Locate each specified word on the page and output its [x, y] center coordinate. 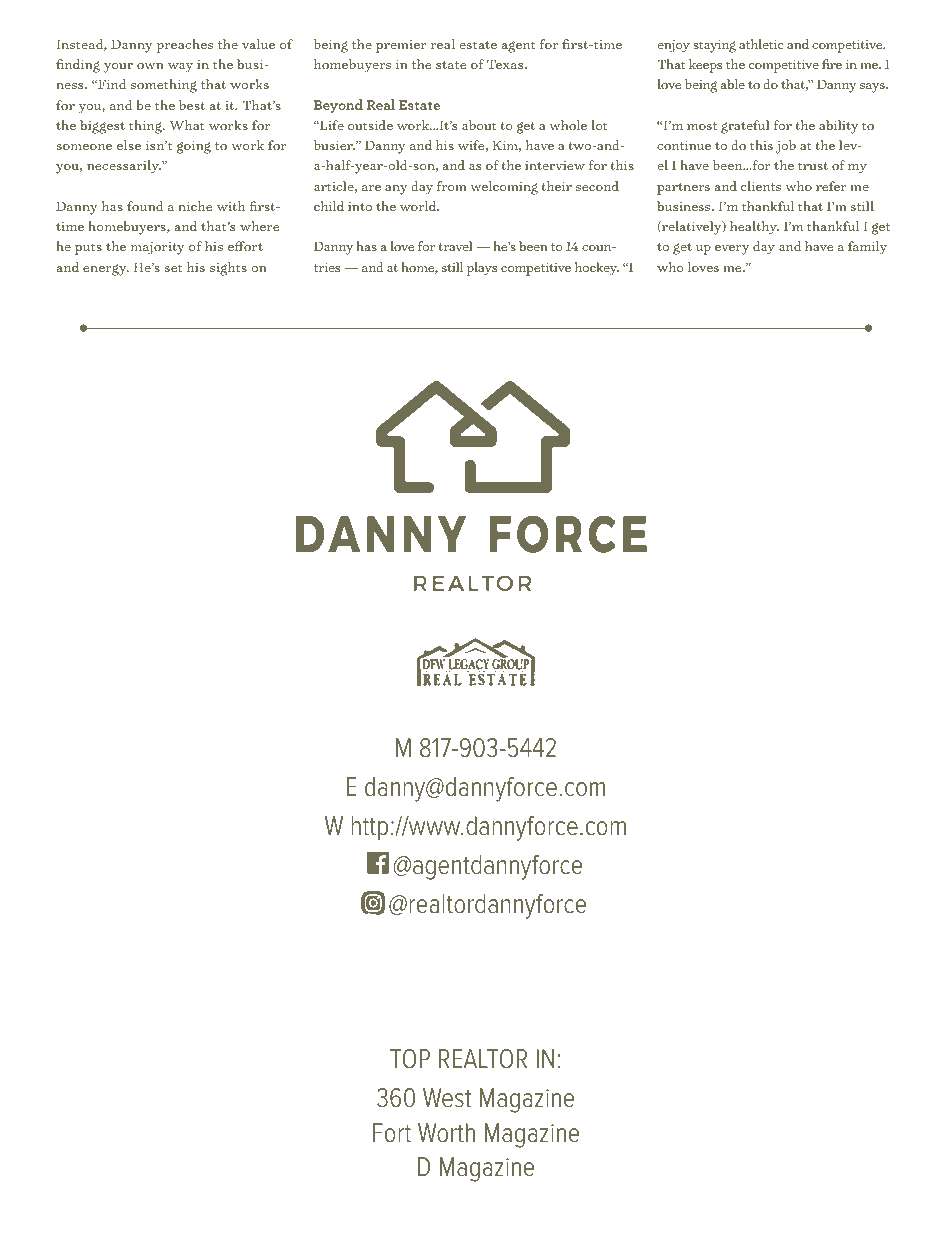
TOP [410, 1059]
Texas [506, 64]
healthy [754, 228]
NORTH [329, 960]
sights [228, 269]
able [733, 84]
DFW [393, 960]
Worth [446, 1133]
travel [455, 246]
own [150, 66]
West [447, 1098]
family [867, 248]
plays [482, 269]
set [174, 268]
